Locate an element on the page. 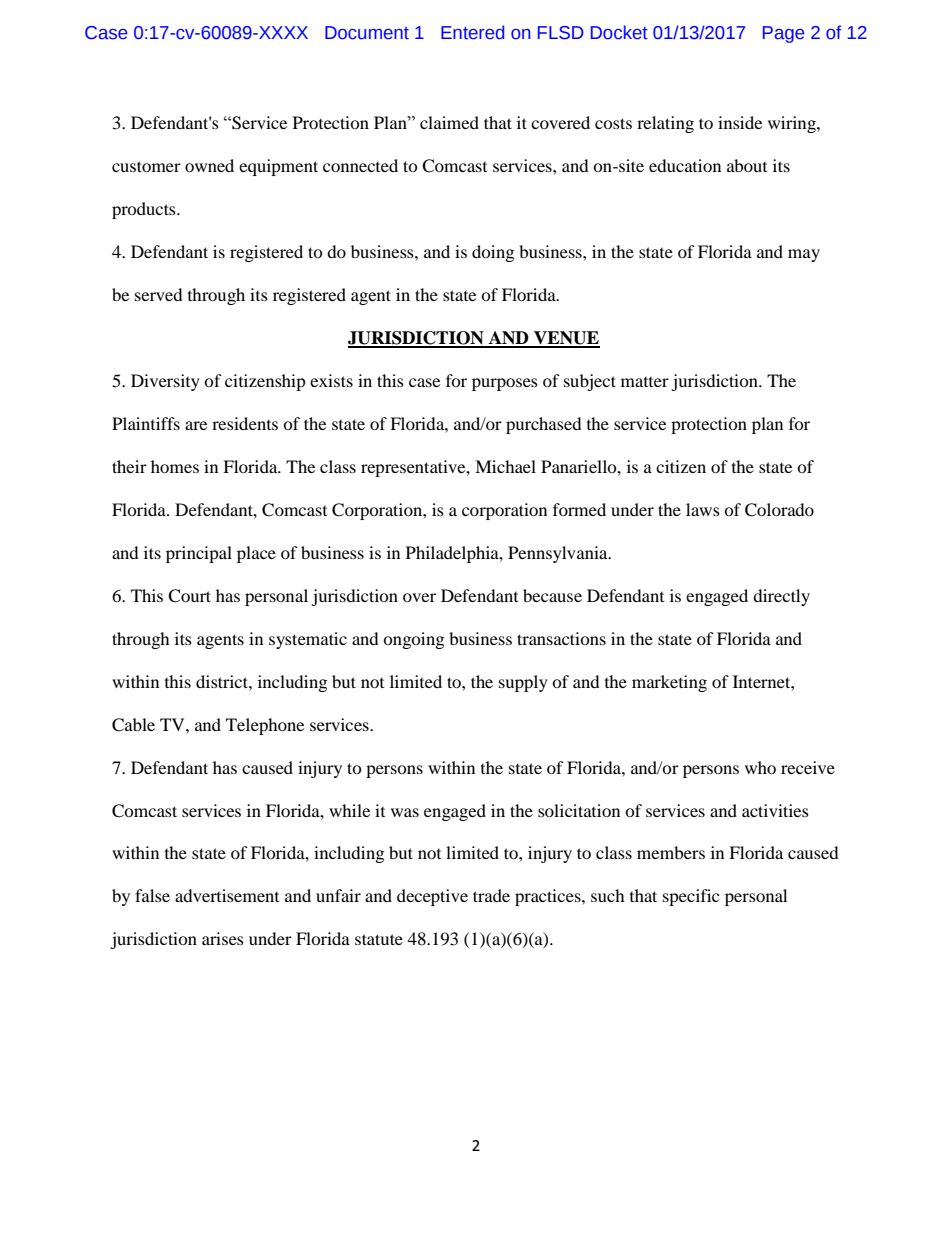  laws is located at coordinates (703, 509).
